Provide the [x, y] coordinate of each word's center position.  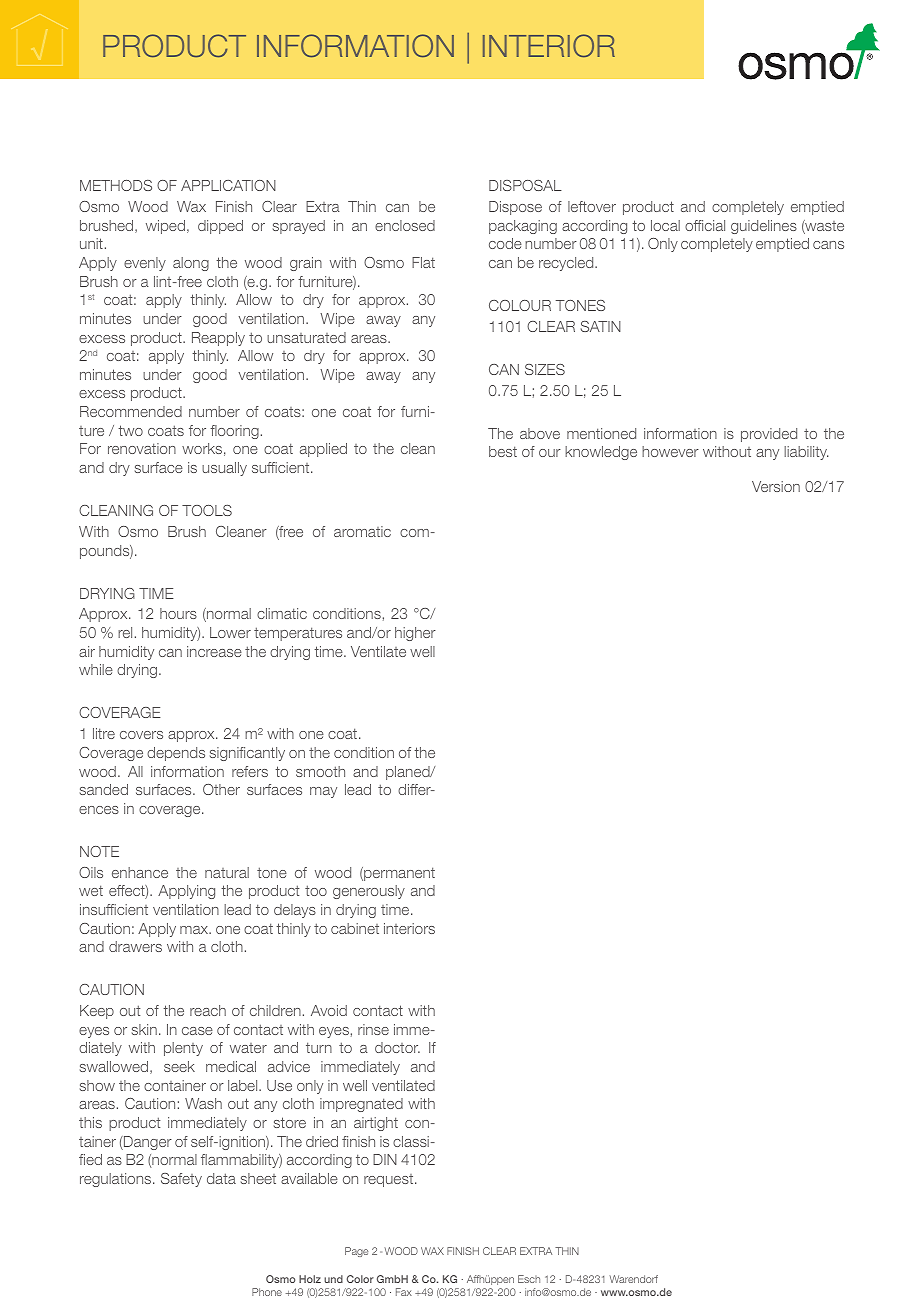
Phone [267, 1292]
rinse [373, 1029]
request [390, 1180]
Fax [404, 1292]
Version [776, 486]
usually [224, 469]
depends [176, 754]
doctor [397, 1047]
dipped [220, 227]
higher [415, 634]
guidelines [764, 227]
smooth [320, 771]
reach [208, 1010]
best [503, 451]
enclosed [405, 225]
